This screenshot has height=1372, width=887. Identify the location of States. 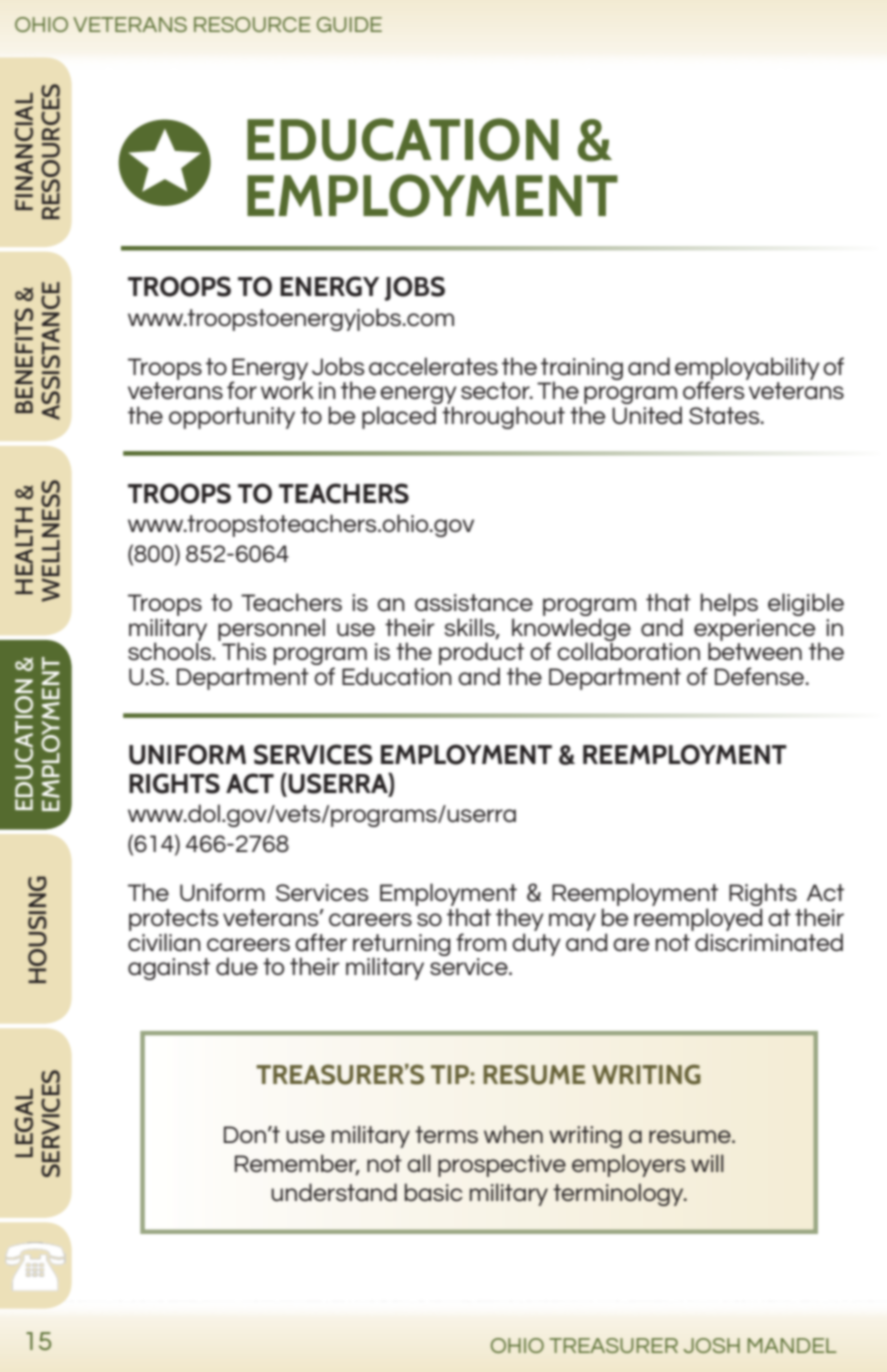
(725, 416).
